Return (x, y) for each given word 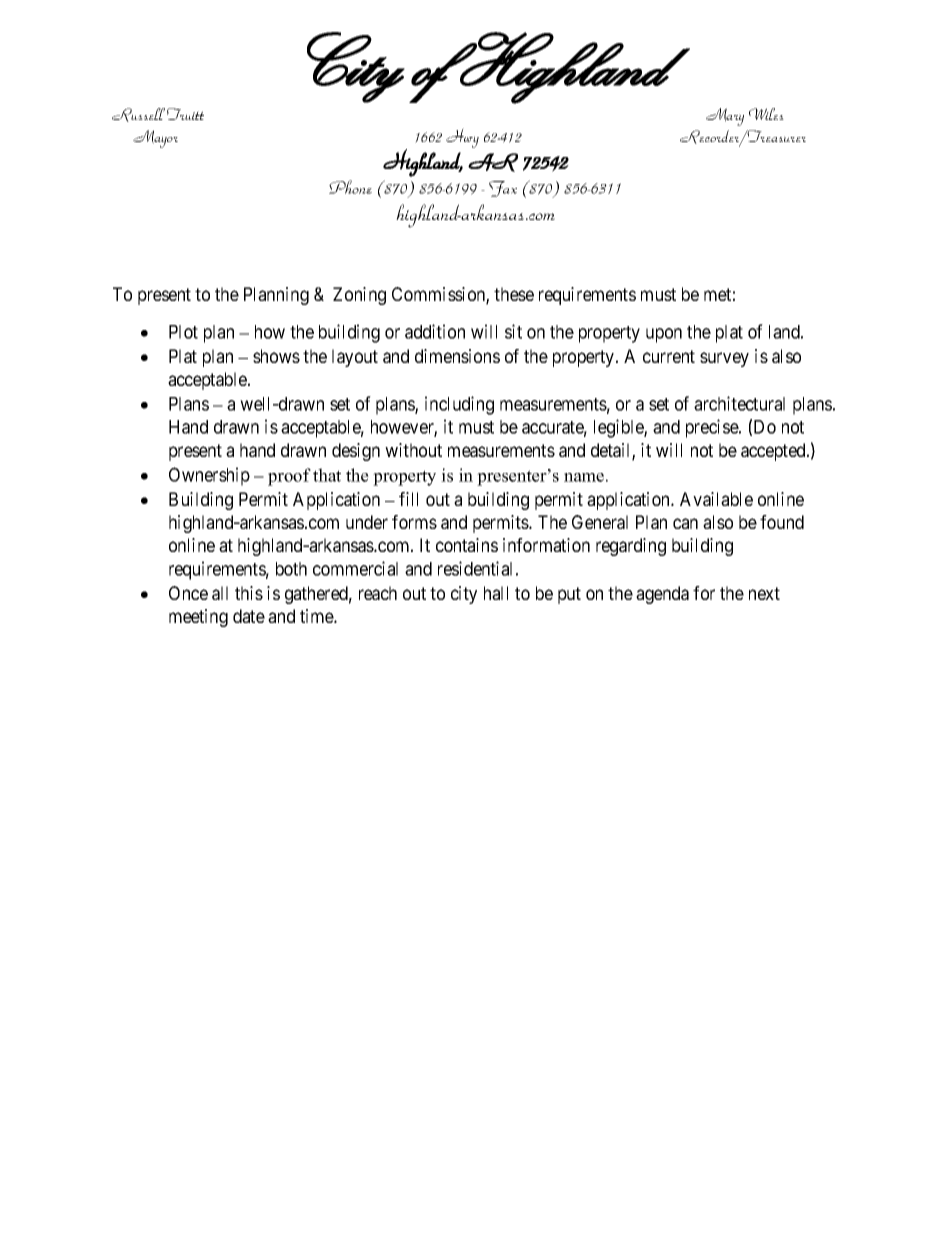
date (249, 616)
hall (496, 593)
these (514, 294)
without (413, 450)
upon (664, 335)
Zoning (359, 296)
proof (289, 477)
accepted (774, 452)
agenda (662, 595)
